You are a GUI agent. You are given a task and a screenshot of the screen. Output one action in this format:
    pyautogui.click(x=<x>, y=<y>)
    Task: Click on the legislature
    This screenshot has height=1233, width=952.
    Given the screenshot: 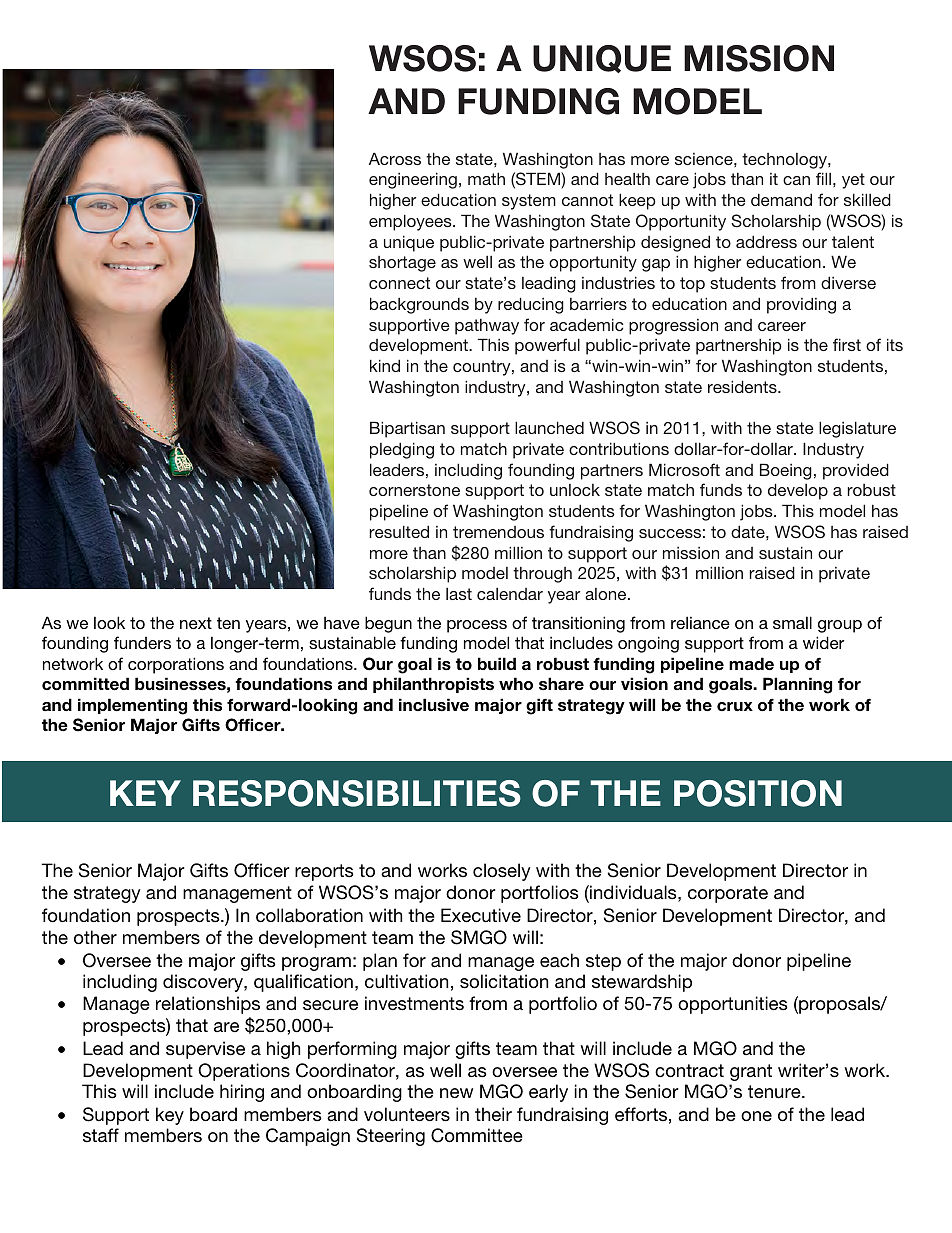 What is the action you would take?
    pyautogui.click(x=857, y=429)
